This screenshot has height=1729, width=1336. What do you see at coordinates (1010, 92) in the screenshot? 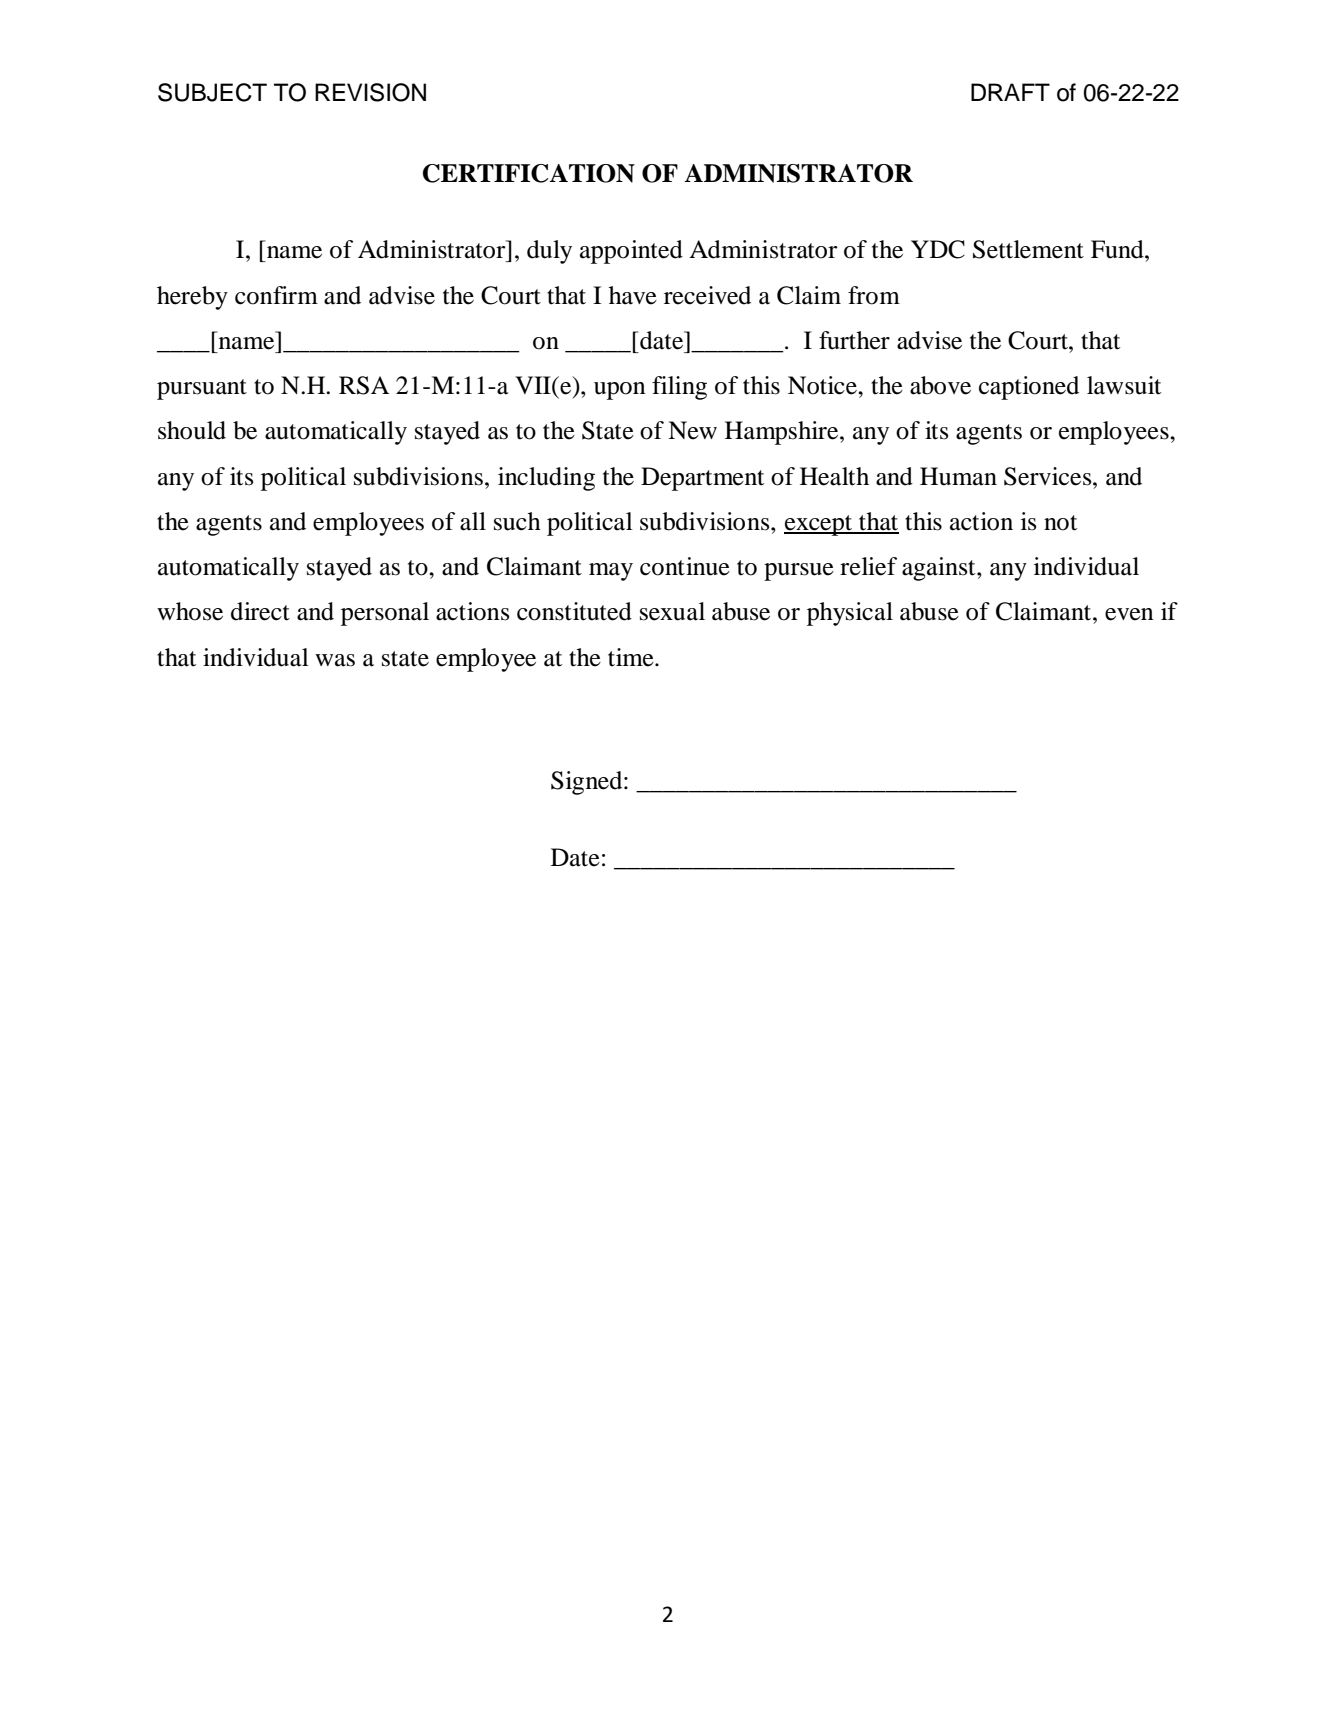
I see `DRAFT` at bounding box center [1010, 92].
